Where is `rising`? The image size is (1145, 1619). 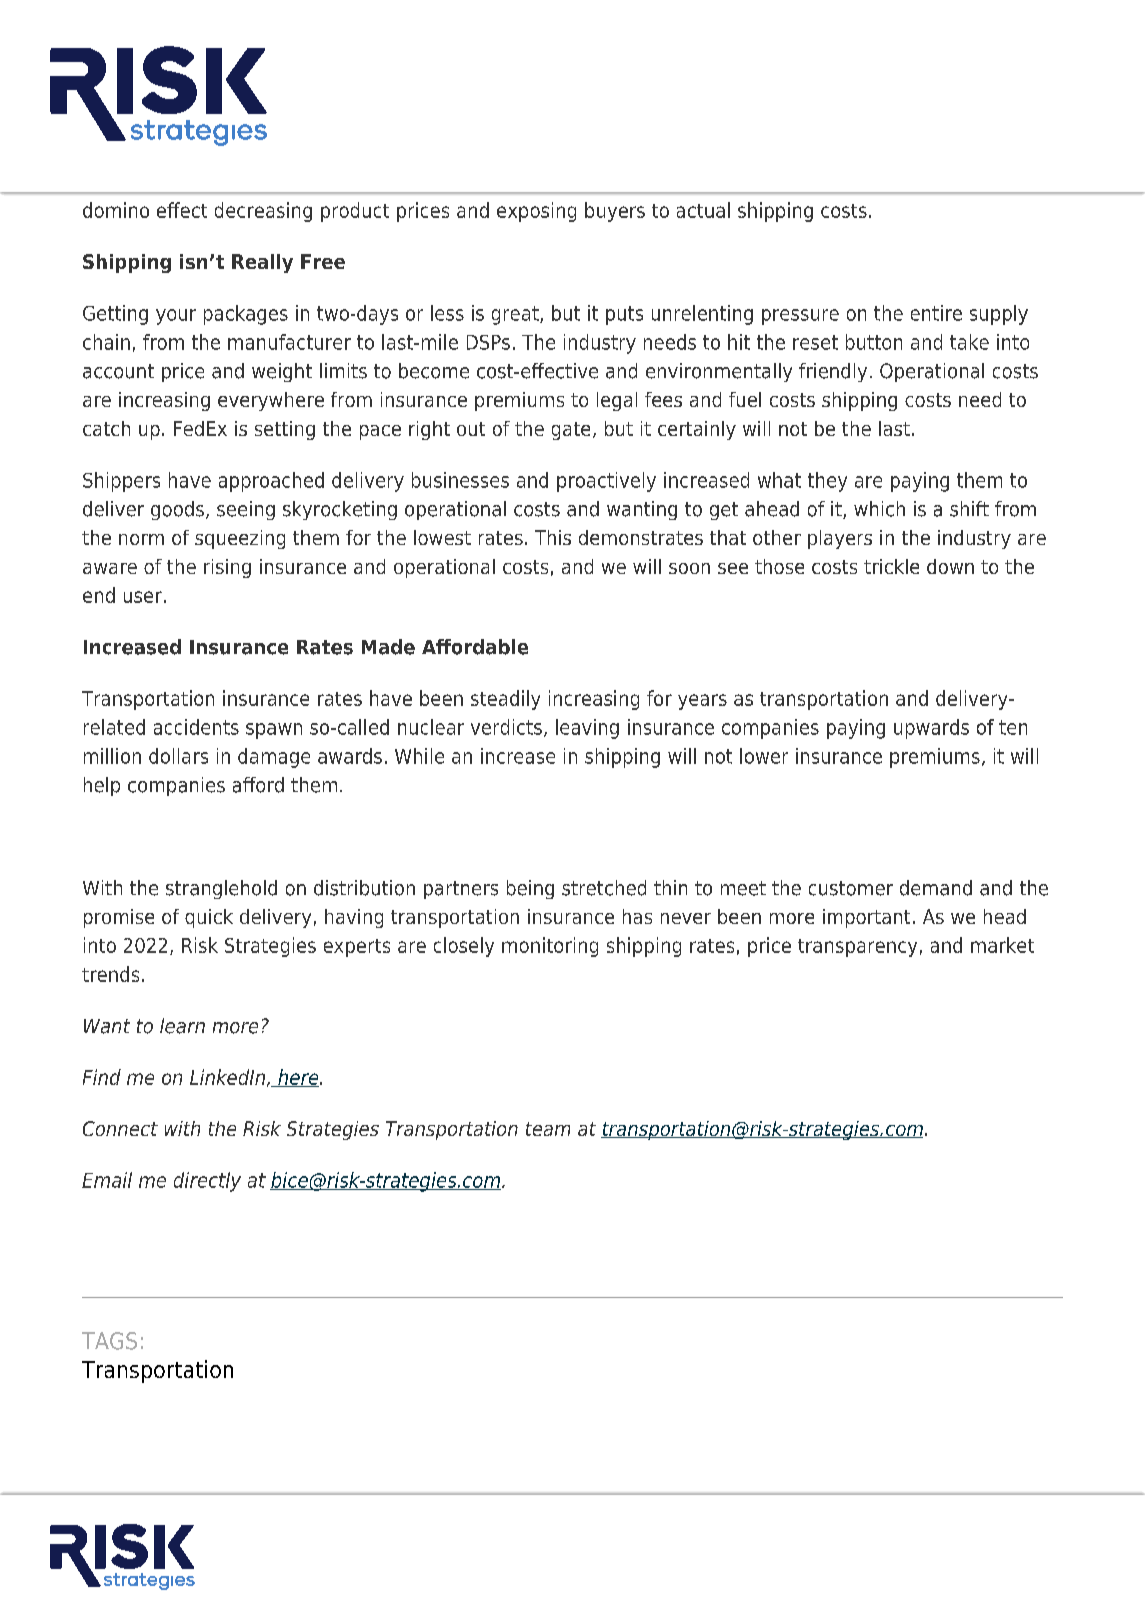
rising is located at coordinates (227, 568).
